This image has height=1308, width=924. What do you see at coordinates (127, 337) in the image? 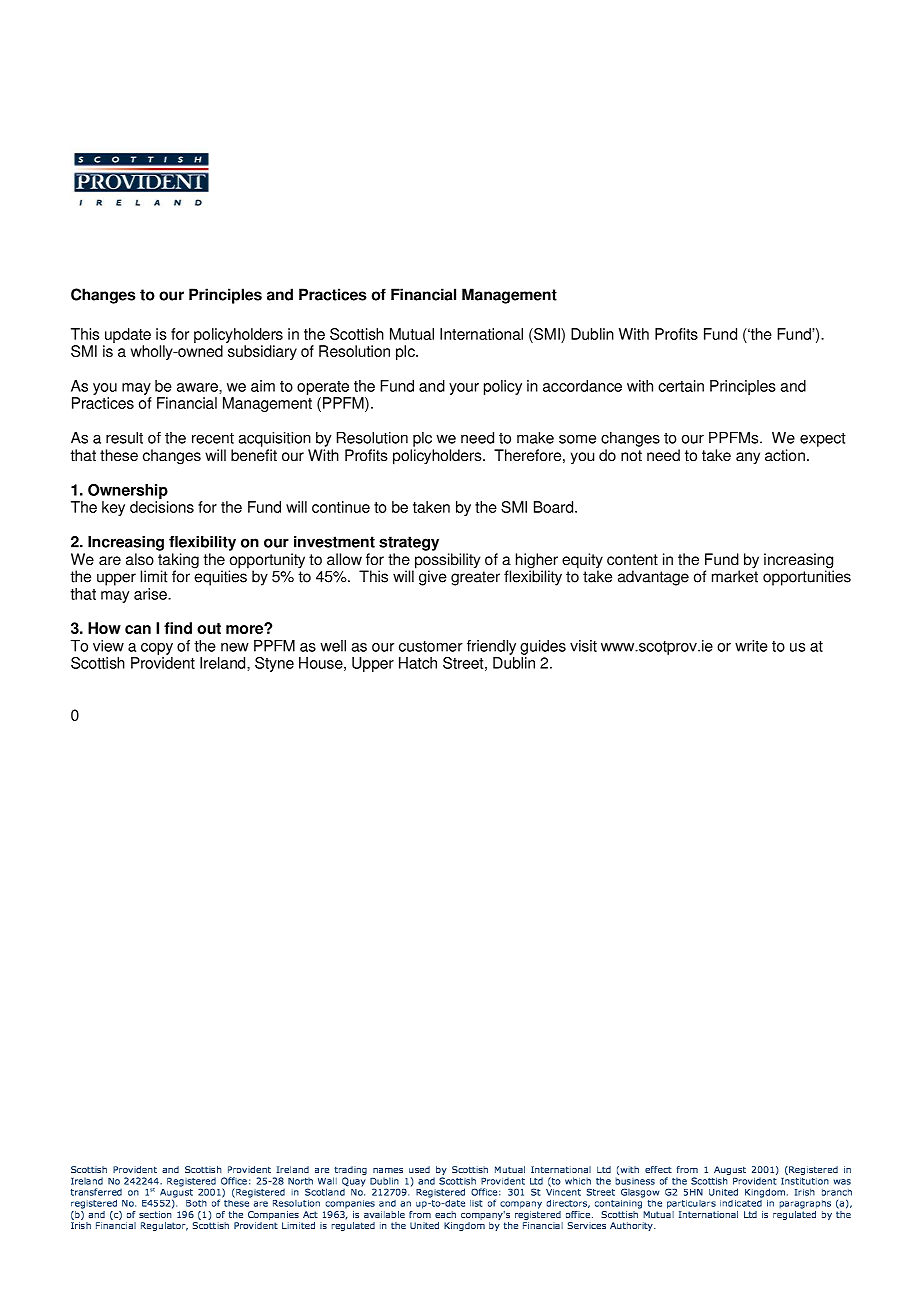
I see `update` at bounding box center [127, 337].
